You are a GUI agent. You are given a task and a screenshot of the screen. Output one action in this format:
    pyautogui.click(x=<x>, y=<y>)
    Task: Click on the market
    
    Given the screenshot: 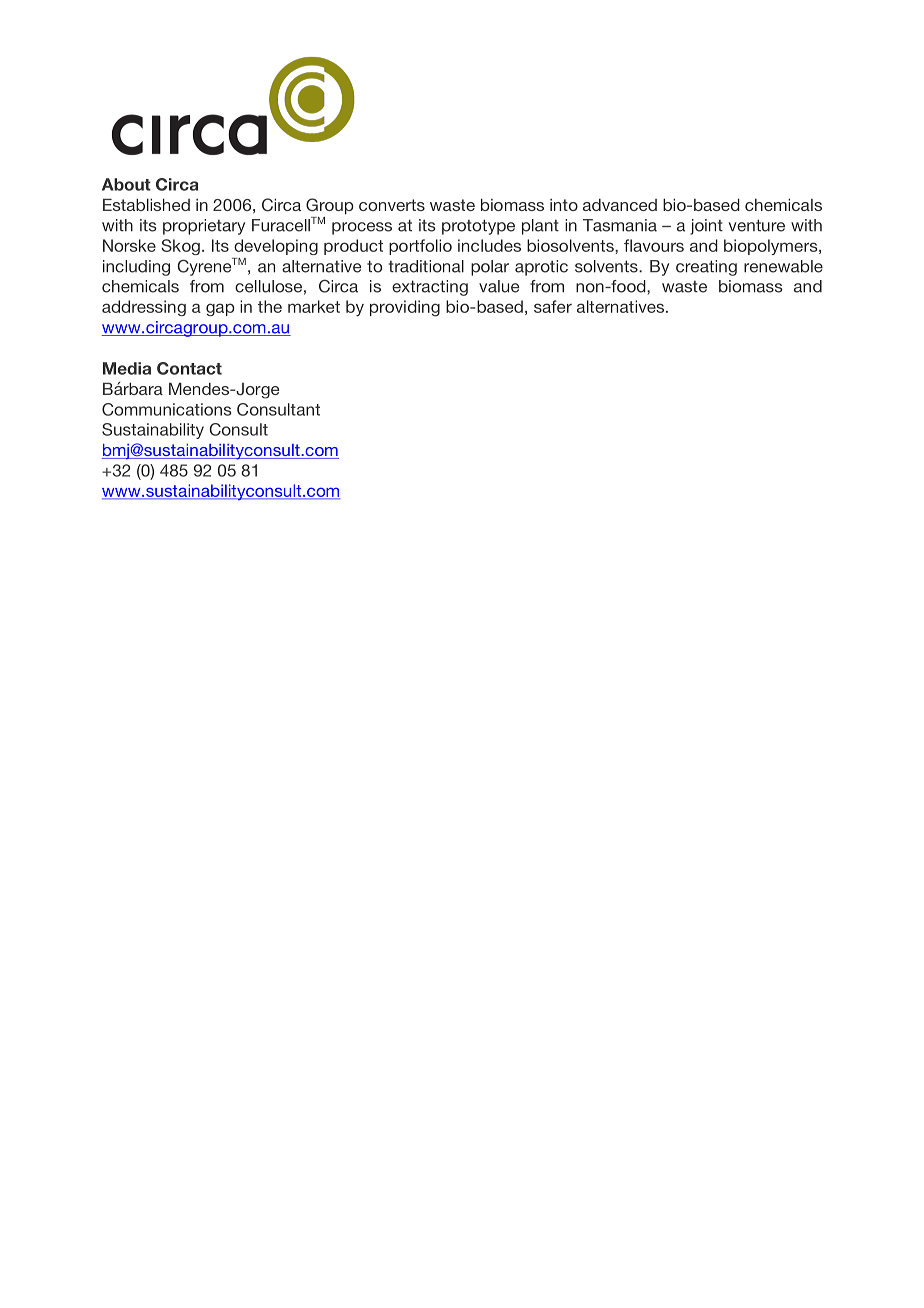 What is the action you would take?
    pyautogui.click(x=314, y=306)
